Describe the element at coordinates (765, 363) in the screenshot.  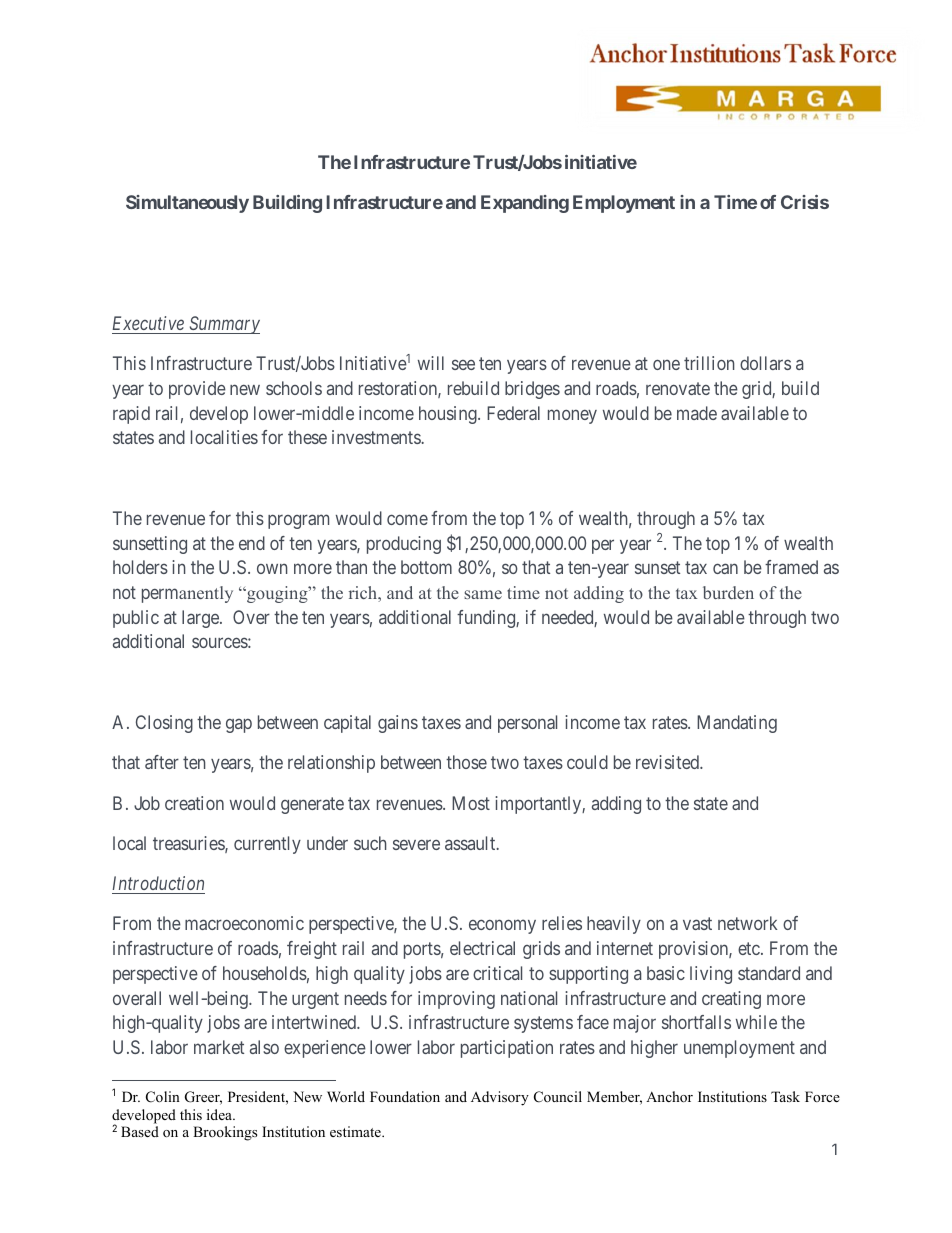
I see `dollars` at that location.
